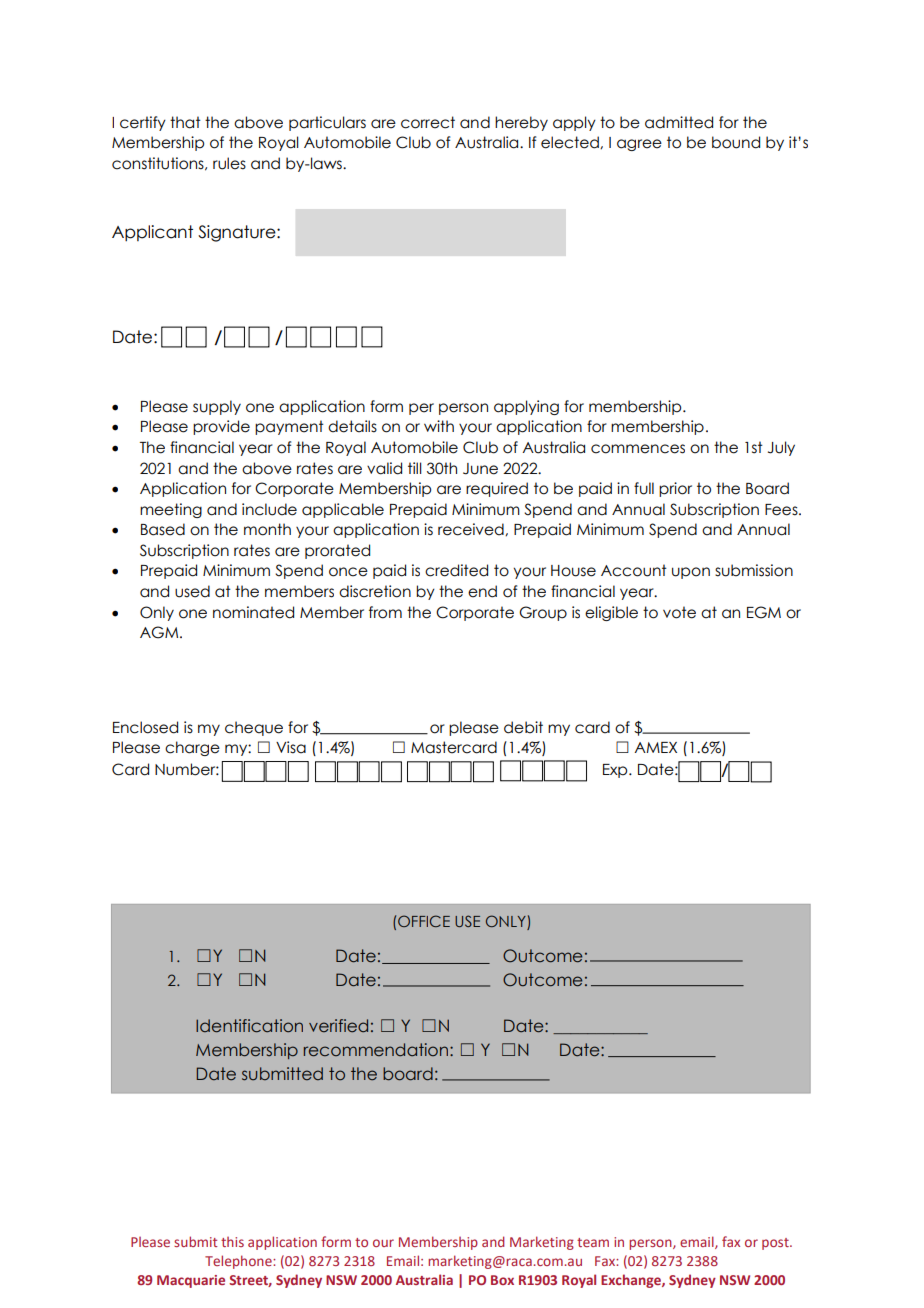 Image resolution: width=924 pixels, height=1308 pixels. Describe the element at coordinates (232, 1242) in the screenshot. I see `this` at that location.
